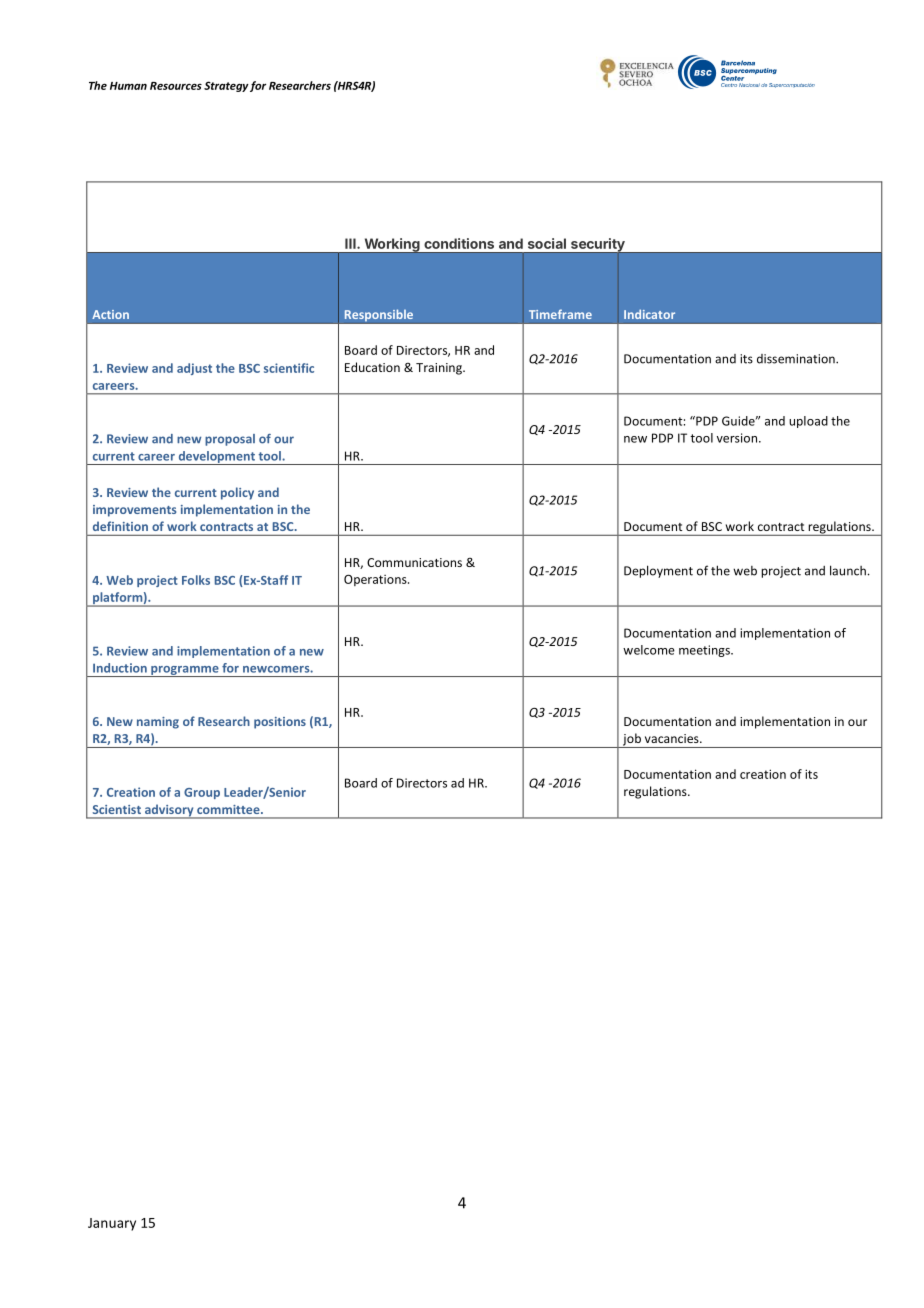  Describe the element at coordinates (112, 1224) in the page. I see `January` at that location.
